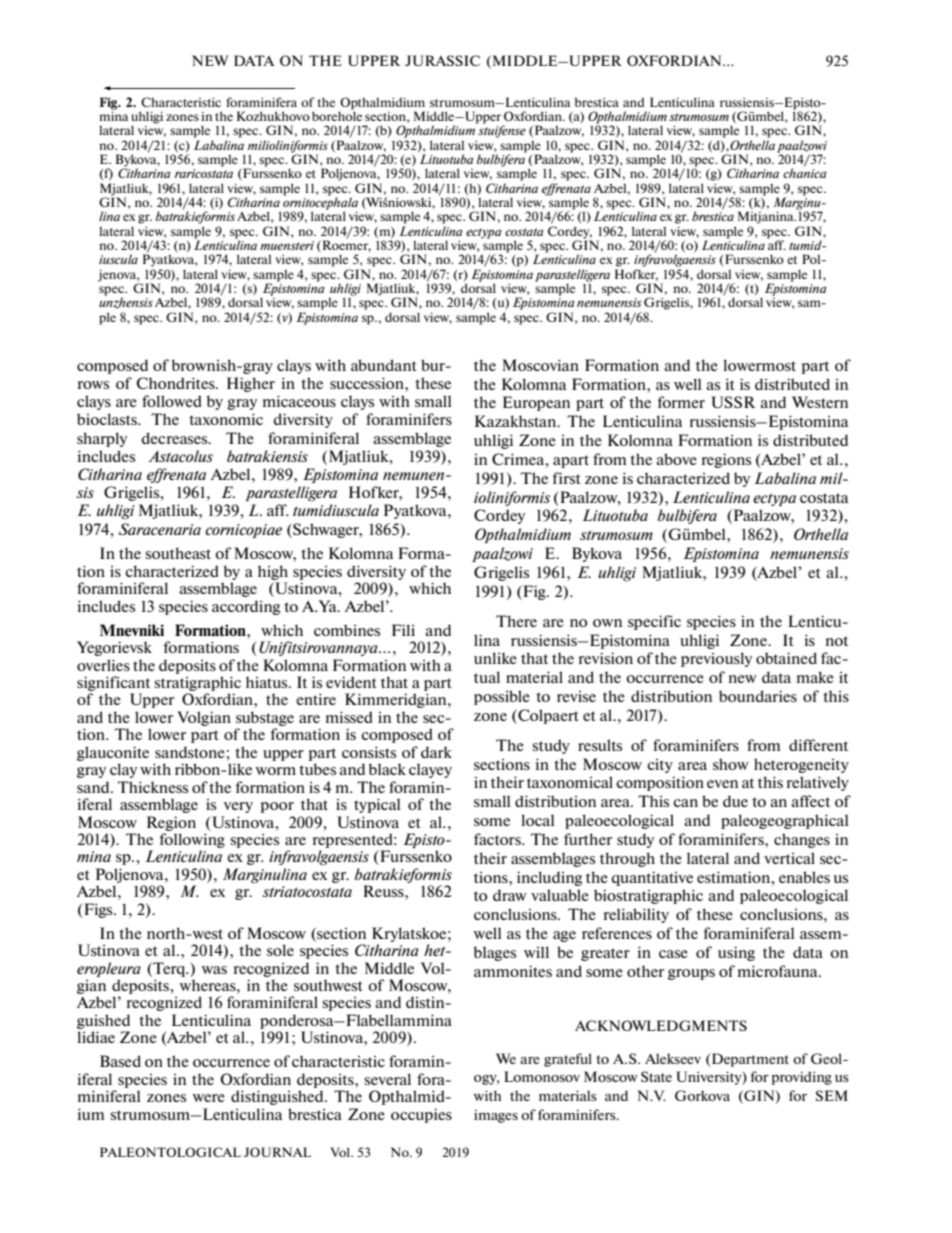 The width and height of the screenshot is (952, 1233). What do you see at coordinates (153, 787) in the screenshot?
I see `Thickness` at bounding box center [153, 787].
